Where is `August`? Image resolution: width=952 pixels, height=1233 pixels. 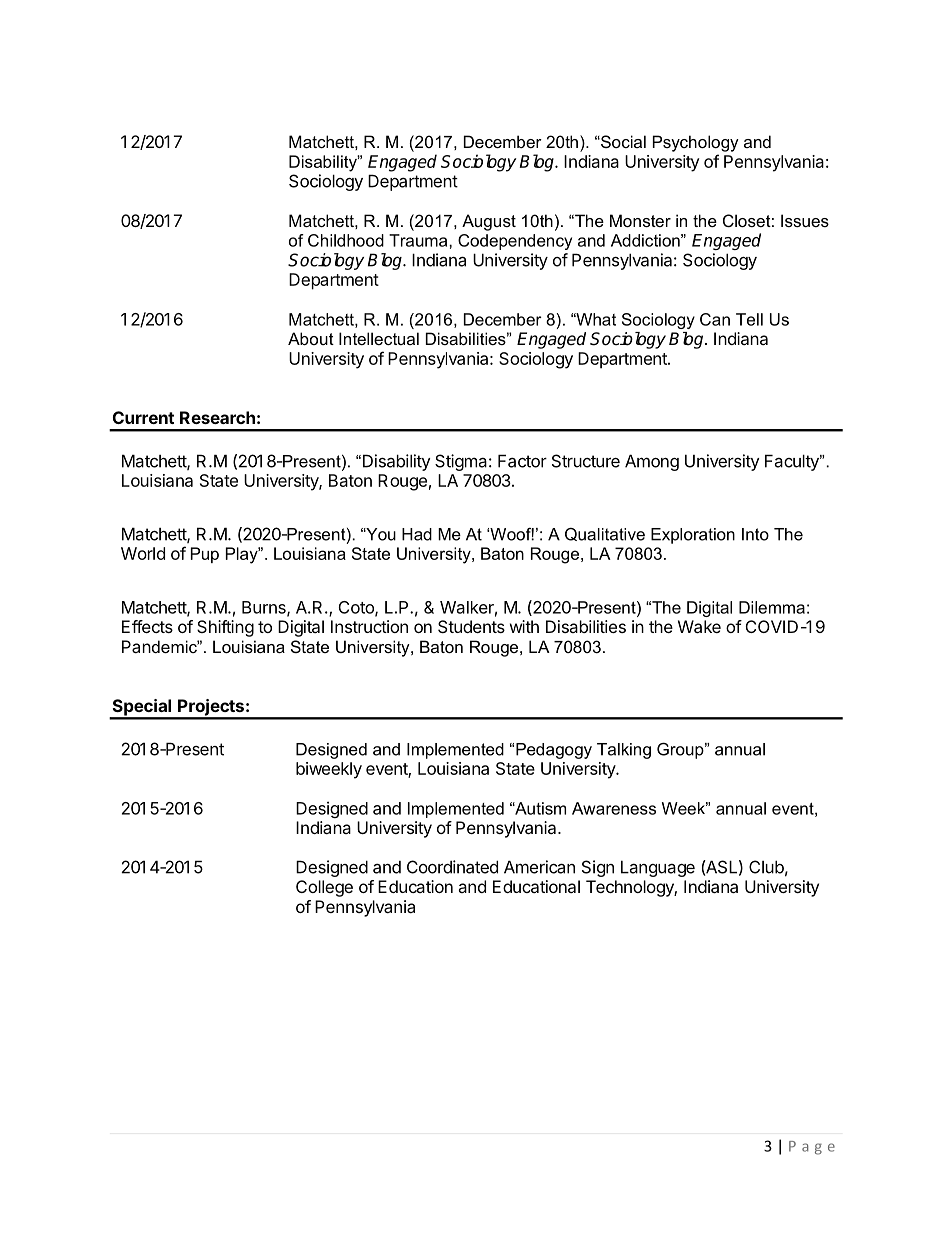
August is located at coordinates (489, 222).
